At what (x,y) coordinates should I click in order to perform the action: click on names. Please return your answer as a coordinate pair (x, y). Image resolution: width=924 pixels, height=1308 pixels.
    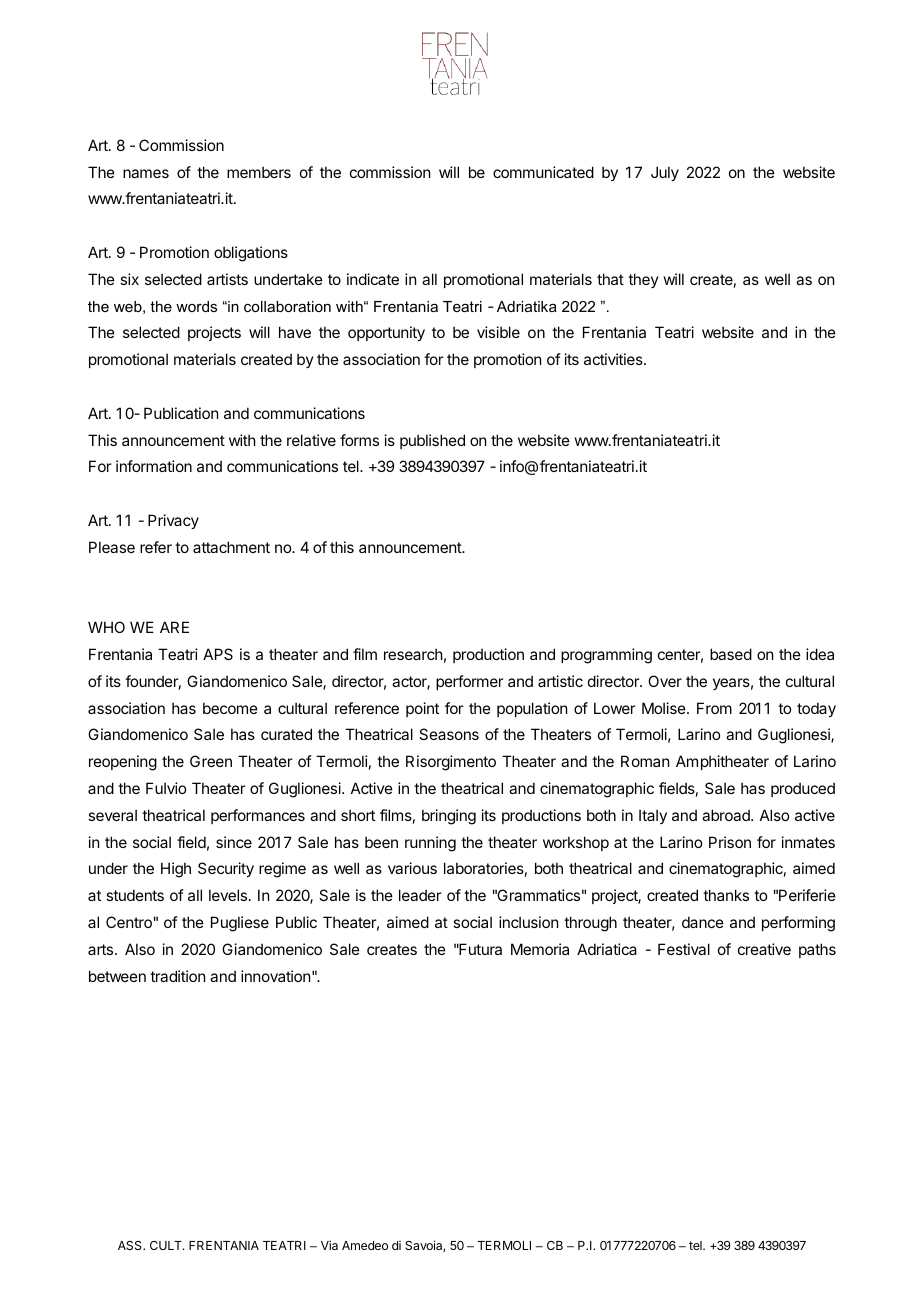
    Looking at the image, I should click on (146, 173).
